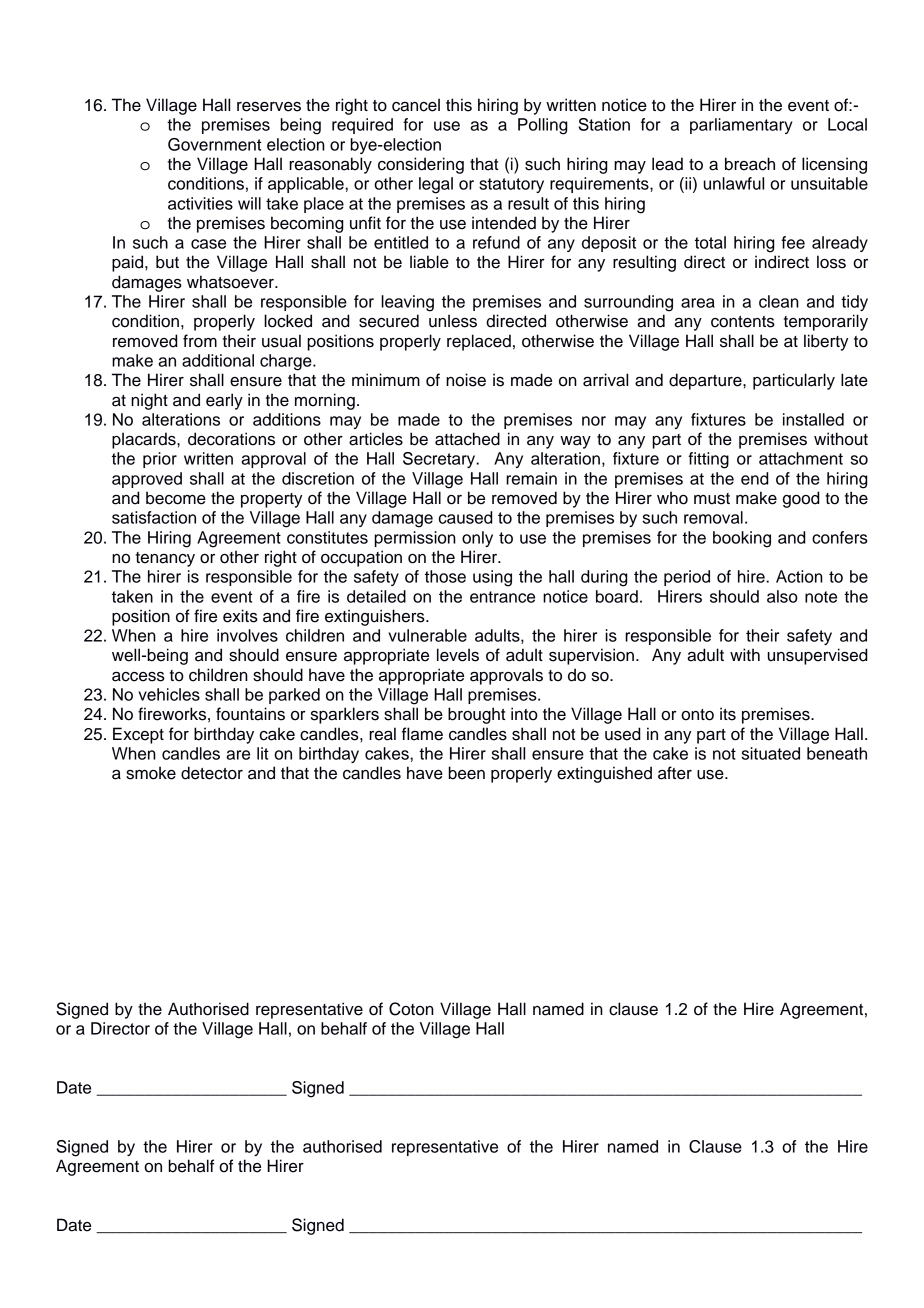  What do you see at coordinates (215, 144) in the page?
I see `Government` at bounding box center [215, 144].
